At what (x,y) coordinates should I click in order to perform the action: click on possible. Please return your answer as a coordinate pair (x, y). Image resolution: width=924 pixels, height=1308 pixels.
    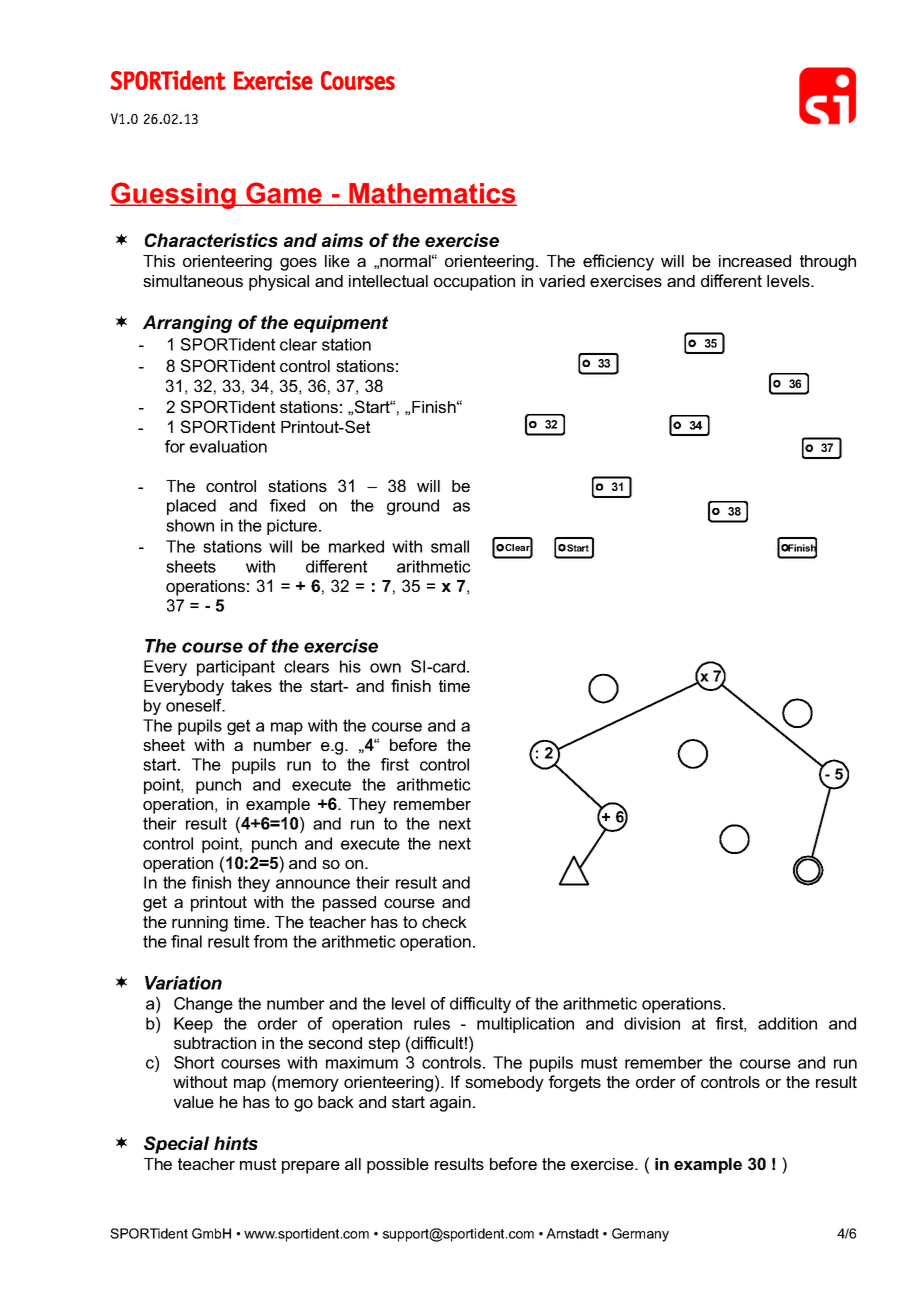
    Looking at the image, I should click on (398, 1166).
